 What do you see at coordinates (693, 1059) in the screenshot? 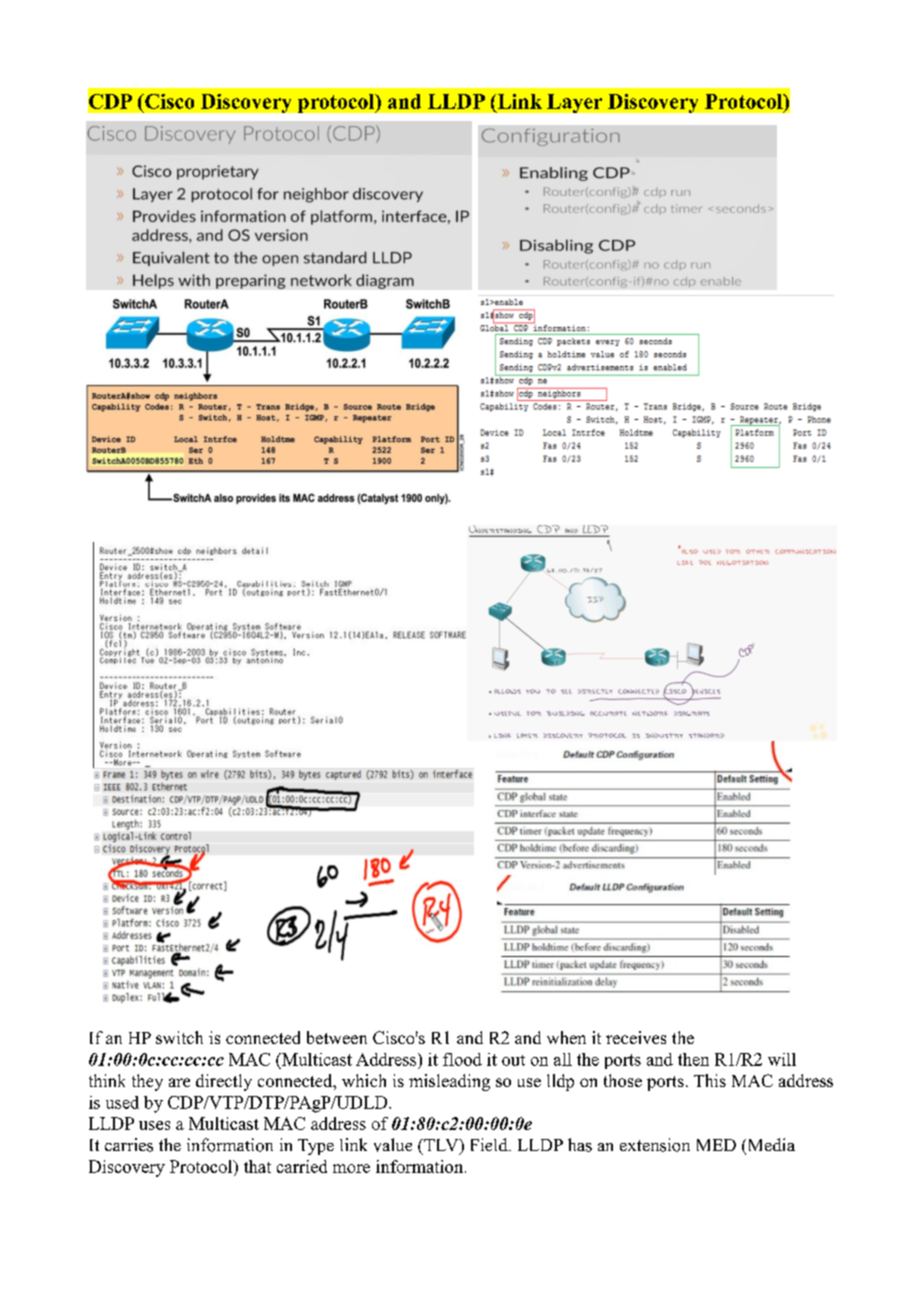
I see `then` at bounding box center [693, 1059].
